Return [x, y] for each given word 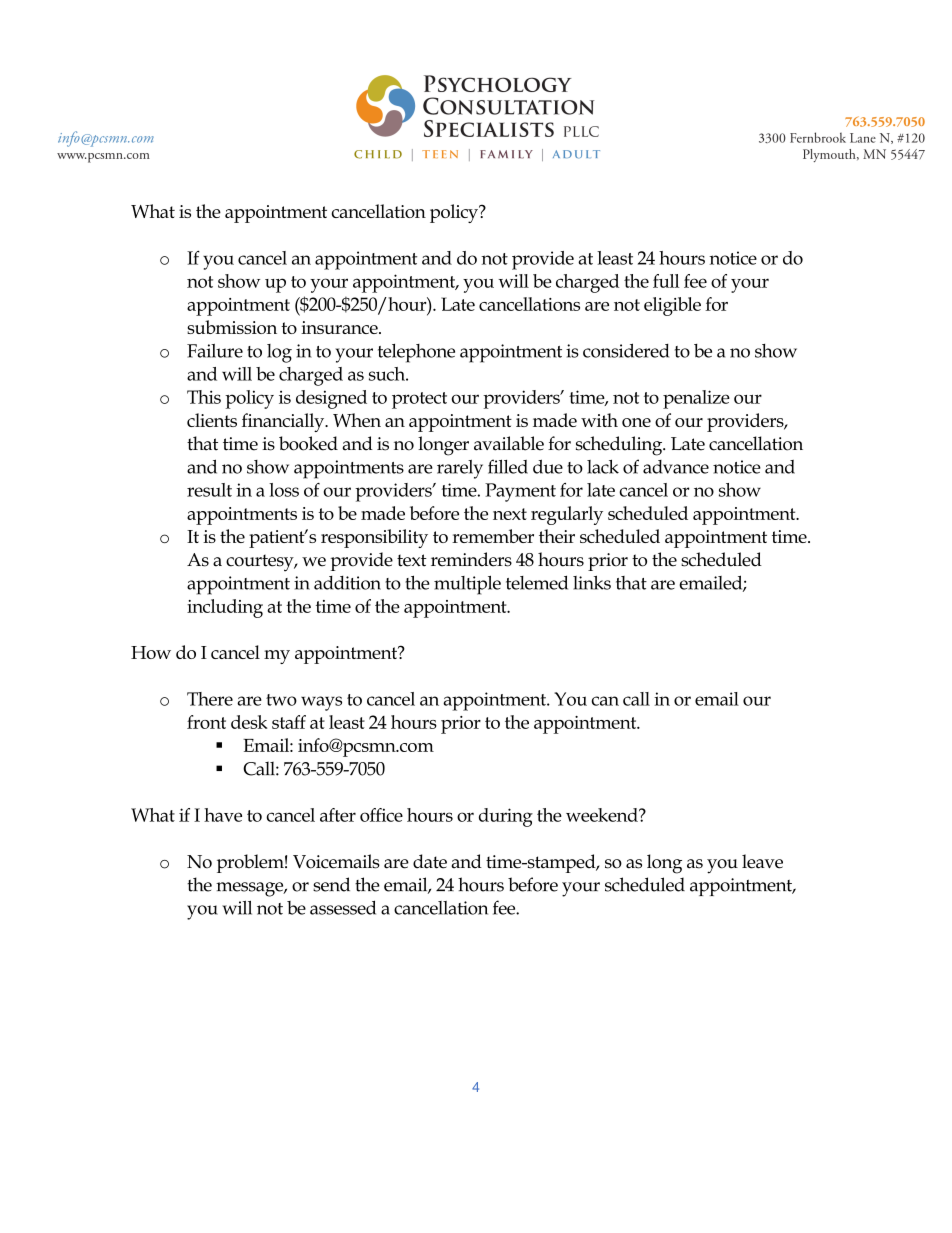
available [509, 443]
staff [289, 722]
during [506, 817]
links [592, 582]
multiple [467, 585]
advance [676, 467]
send [331, 884]
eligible [672, 306]
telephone [416, 353]
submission [232, 327]
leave [762, 861]
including [225, 608]
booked [308, 443]
